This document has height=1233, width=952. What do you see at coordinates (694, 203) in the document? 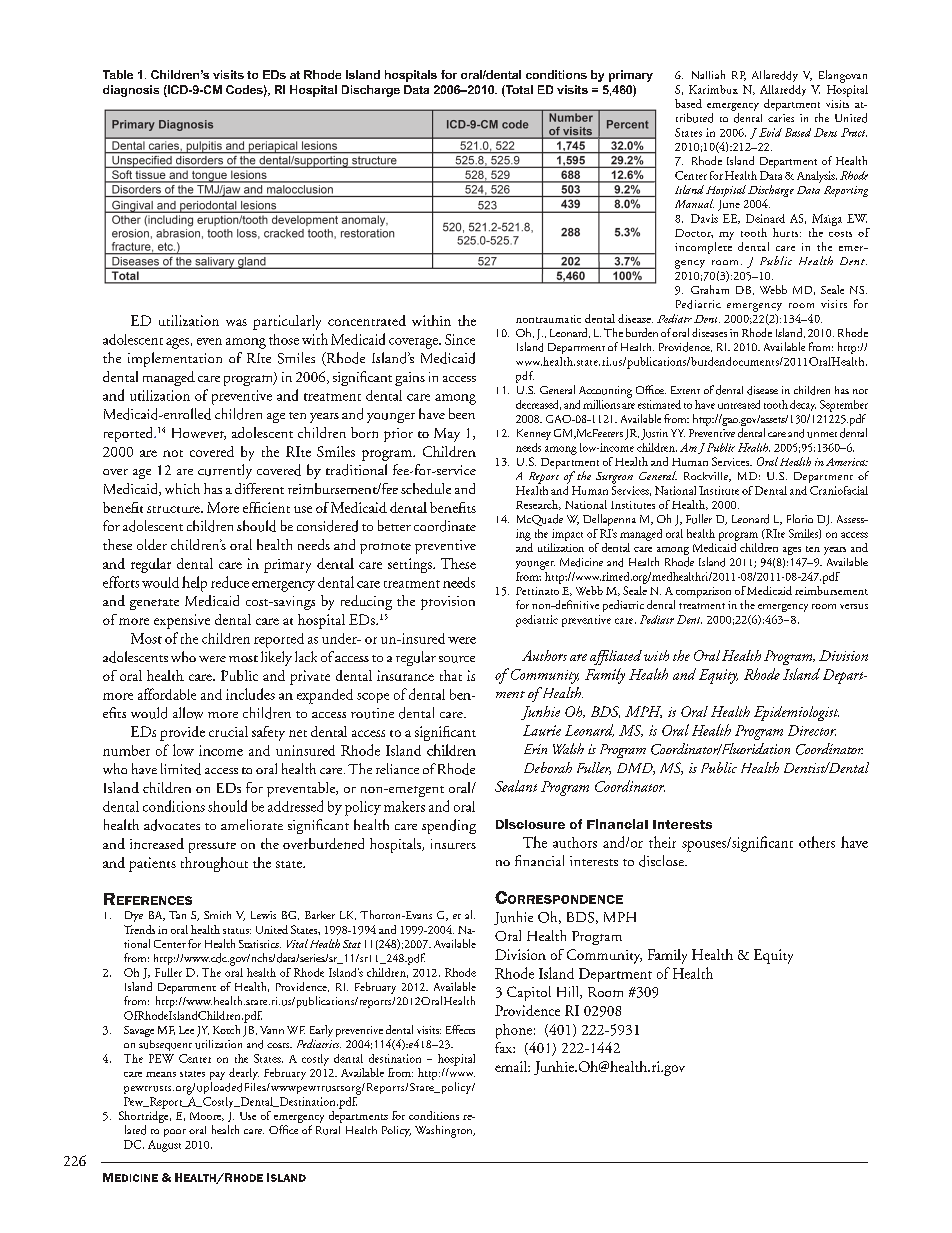
I see `Manual` at bounding box center [694, 203].
